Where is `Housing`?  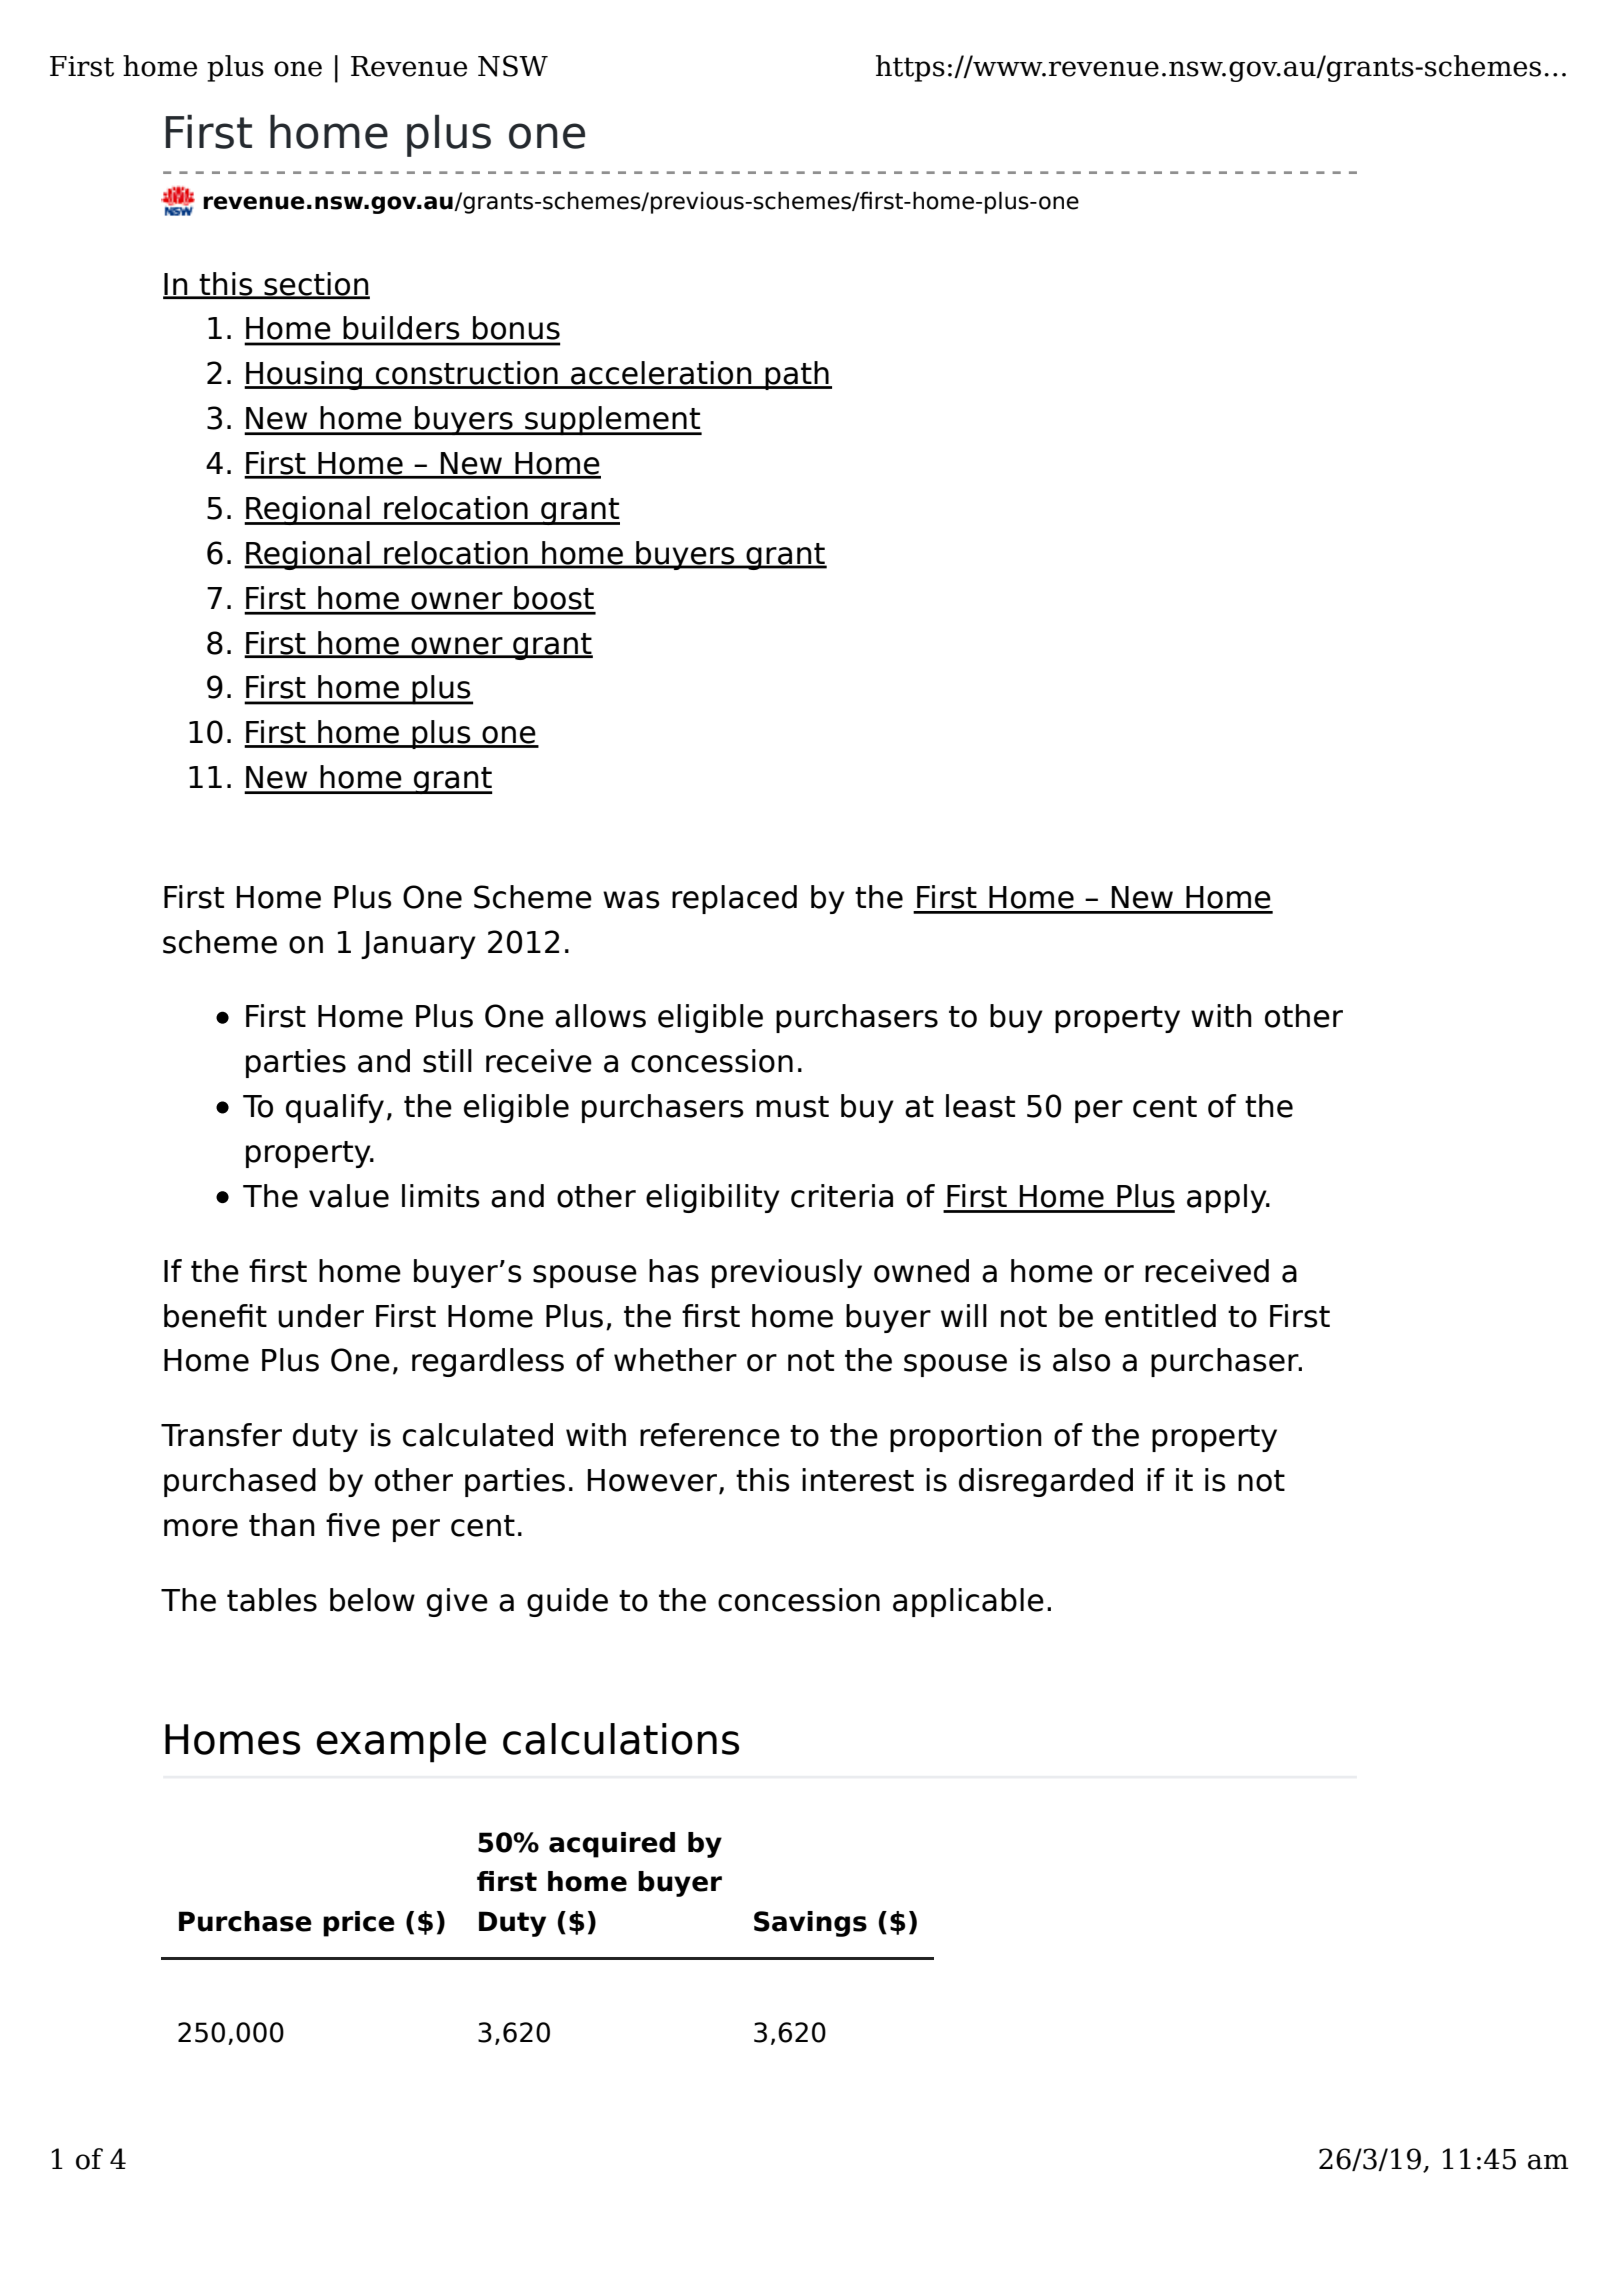 Housing is located at coordinates (304, 375).
